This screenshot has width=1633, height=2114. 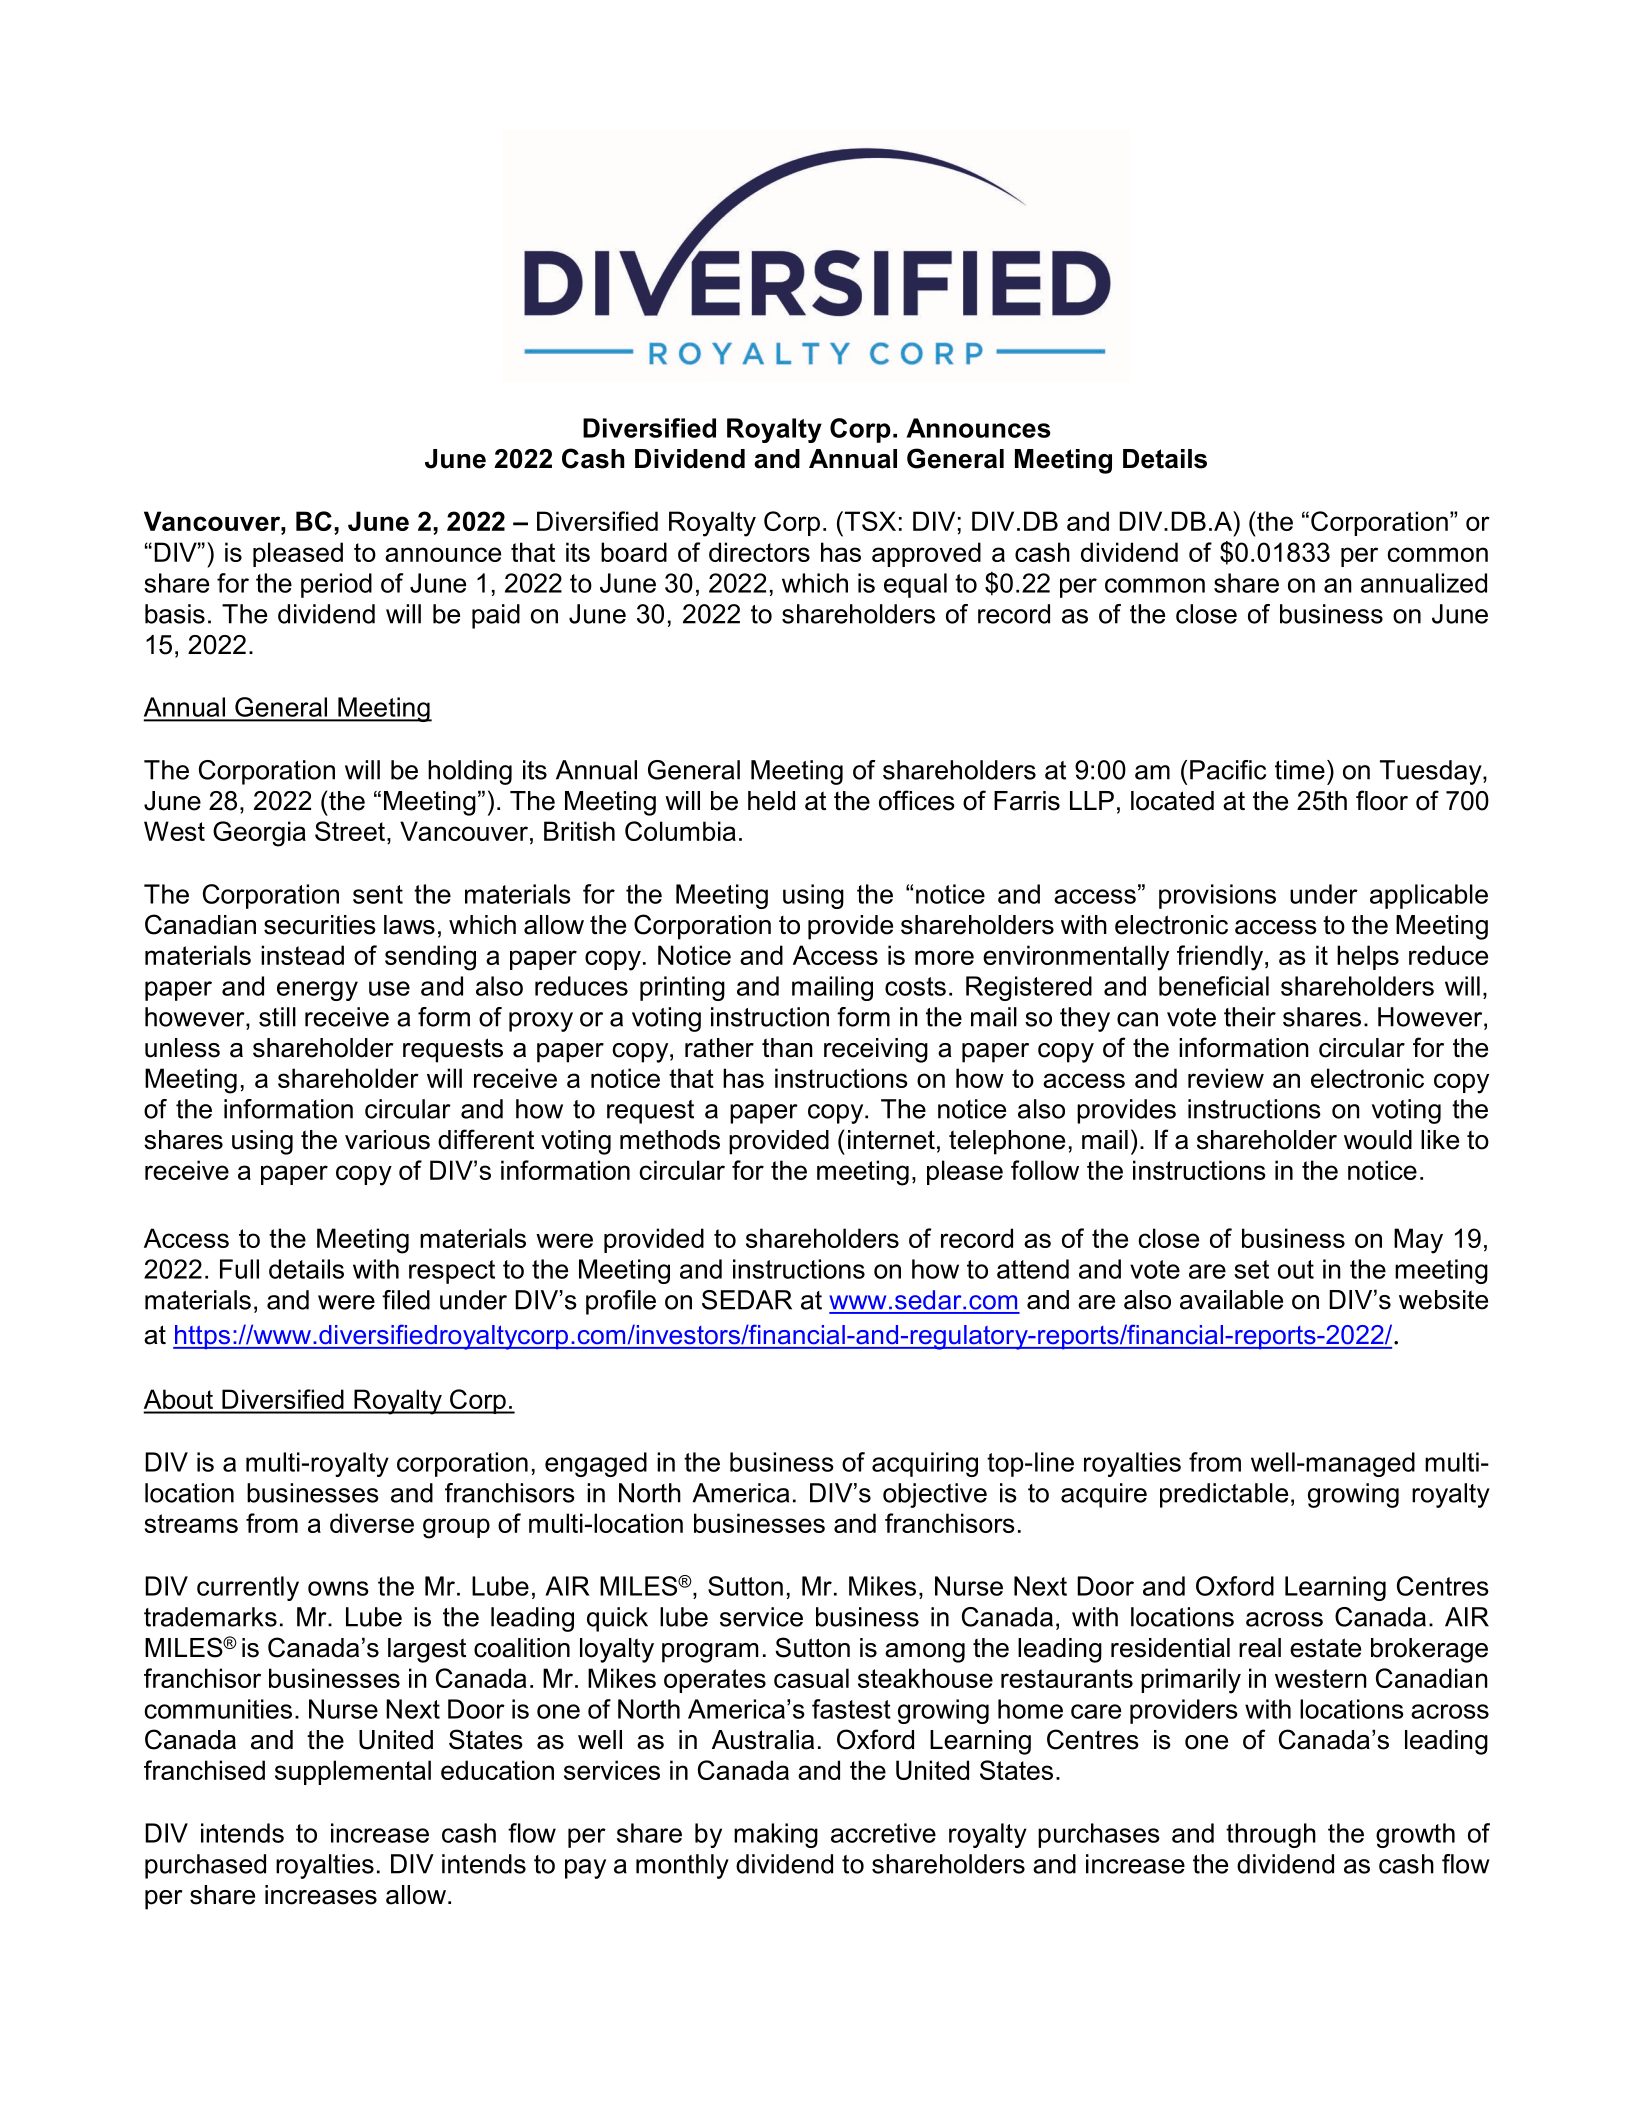 I want to click on various, so click(x=387, y=1140).
